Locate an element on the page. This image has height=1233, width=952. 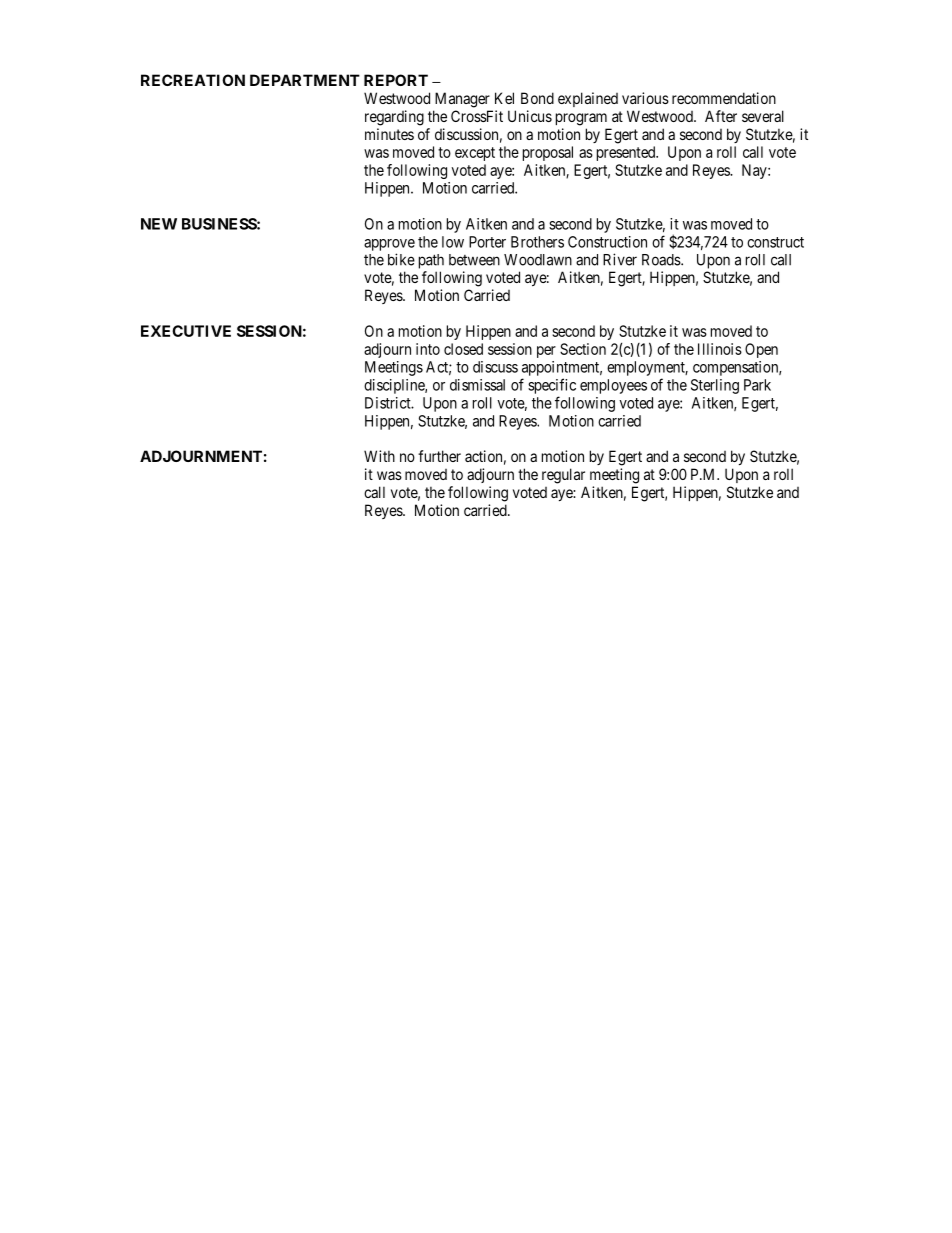
With is located at coordinates (379, 456).
